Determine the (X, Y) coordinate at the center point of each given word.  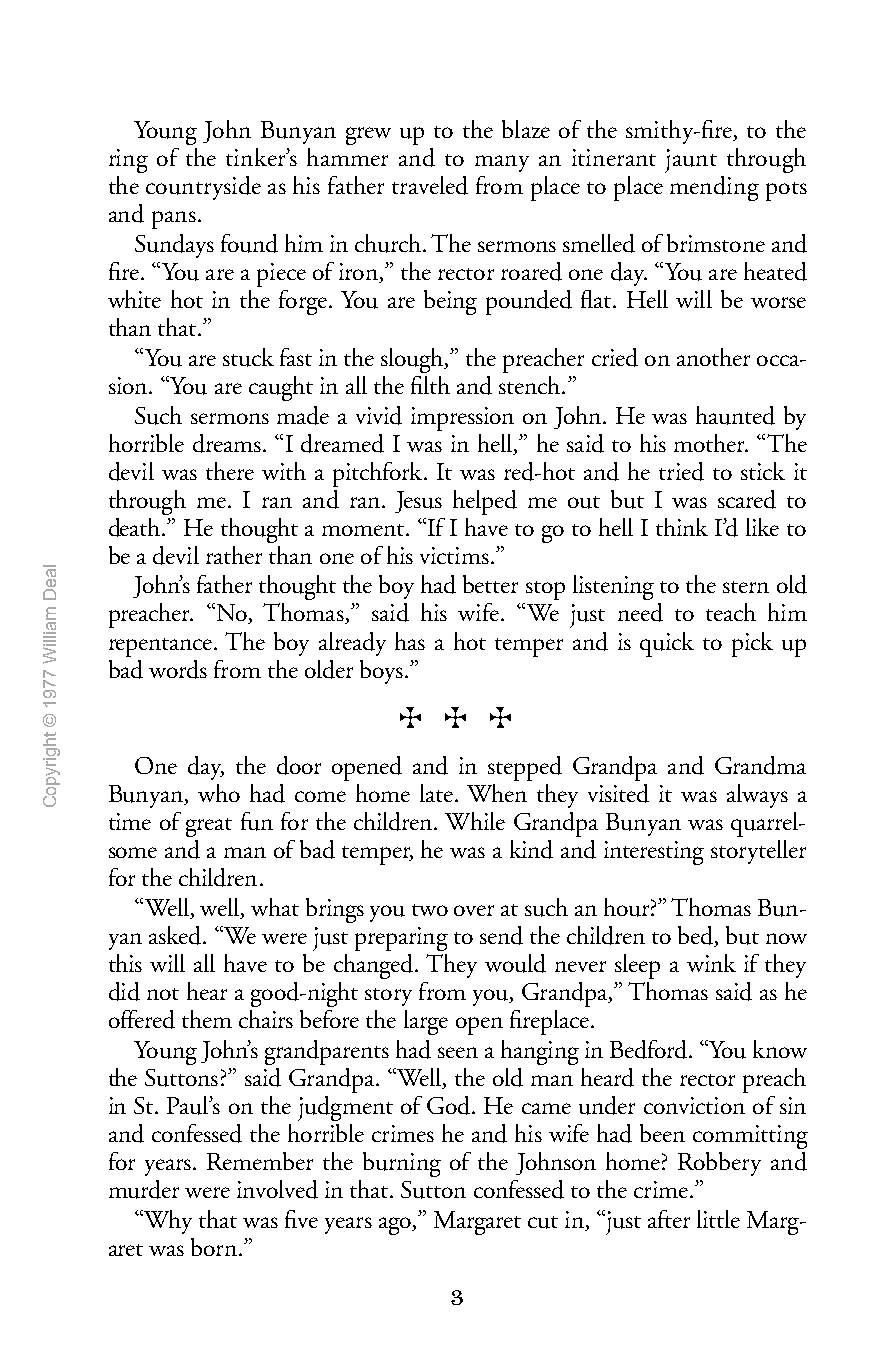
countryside (203, 188)
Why (167, 1222)
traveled (430, 185)
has (410, 641)
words (178, 669)
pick (752, 644)
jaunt (691, 161)
